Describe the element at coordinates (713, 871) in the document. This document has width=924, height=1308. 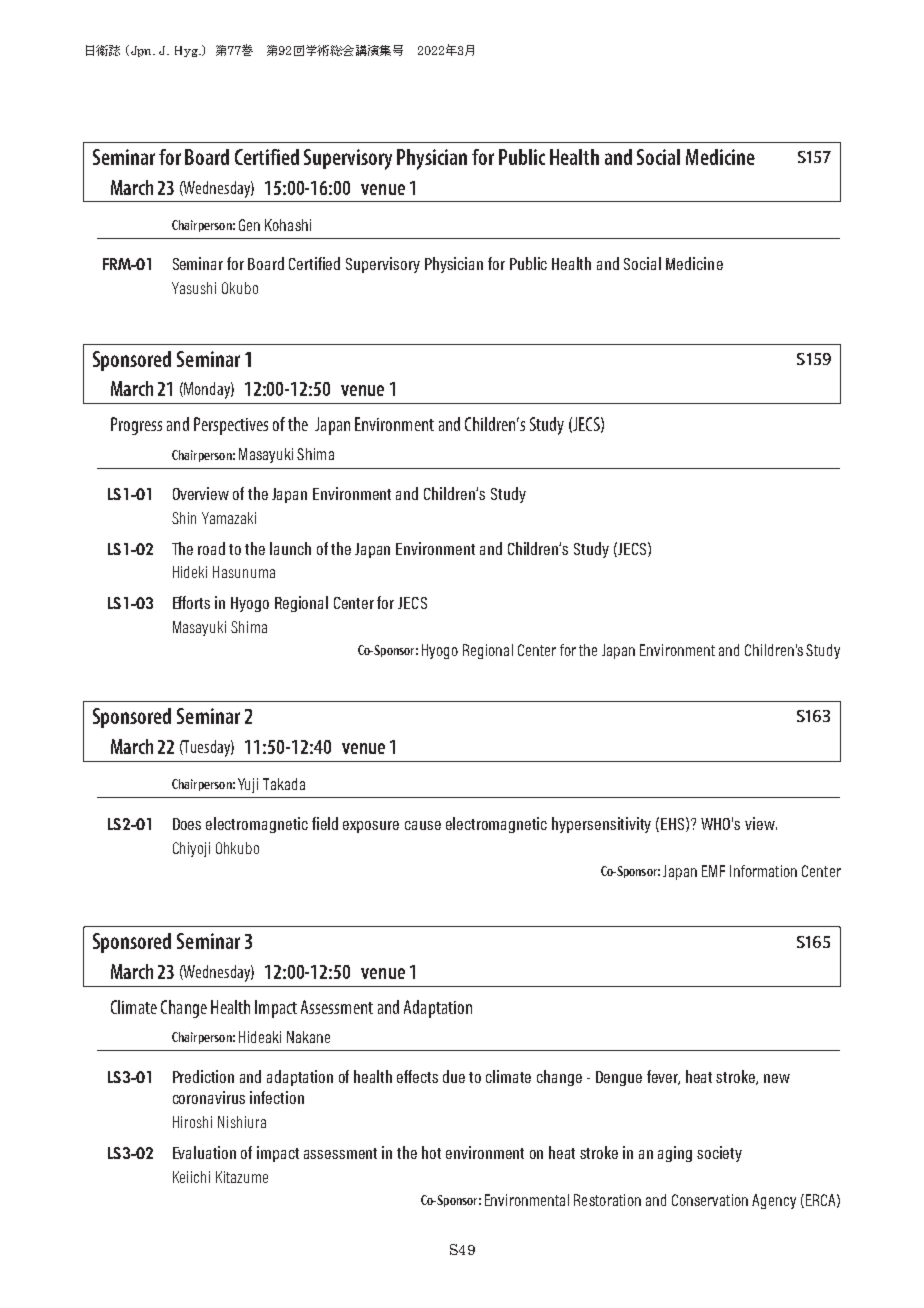
I see `EMF` at that location.
